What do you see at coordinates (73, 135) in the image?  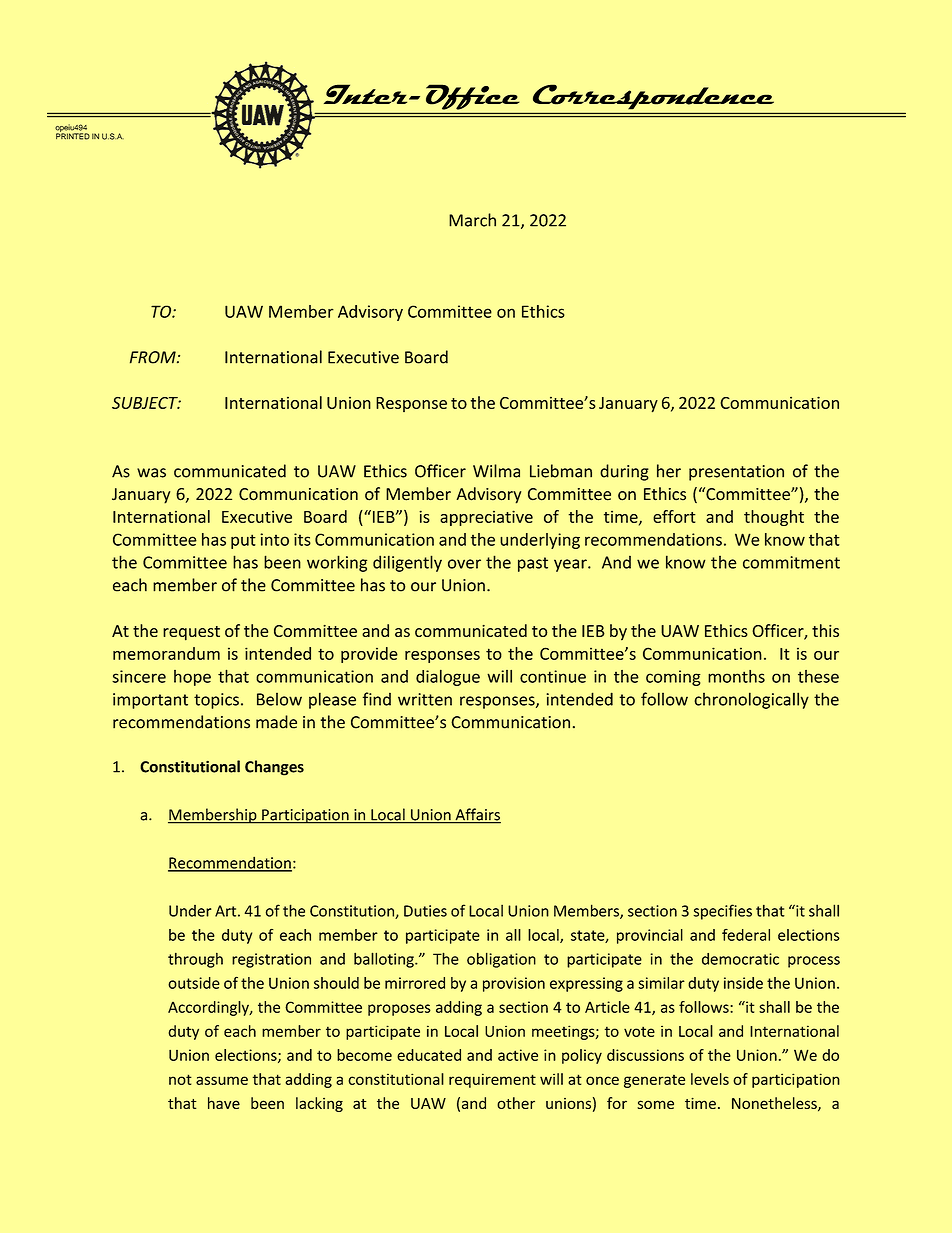 I see `PRINTED` at bounding box center [73, 135].
